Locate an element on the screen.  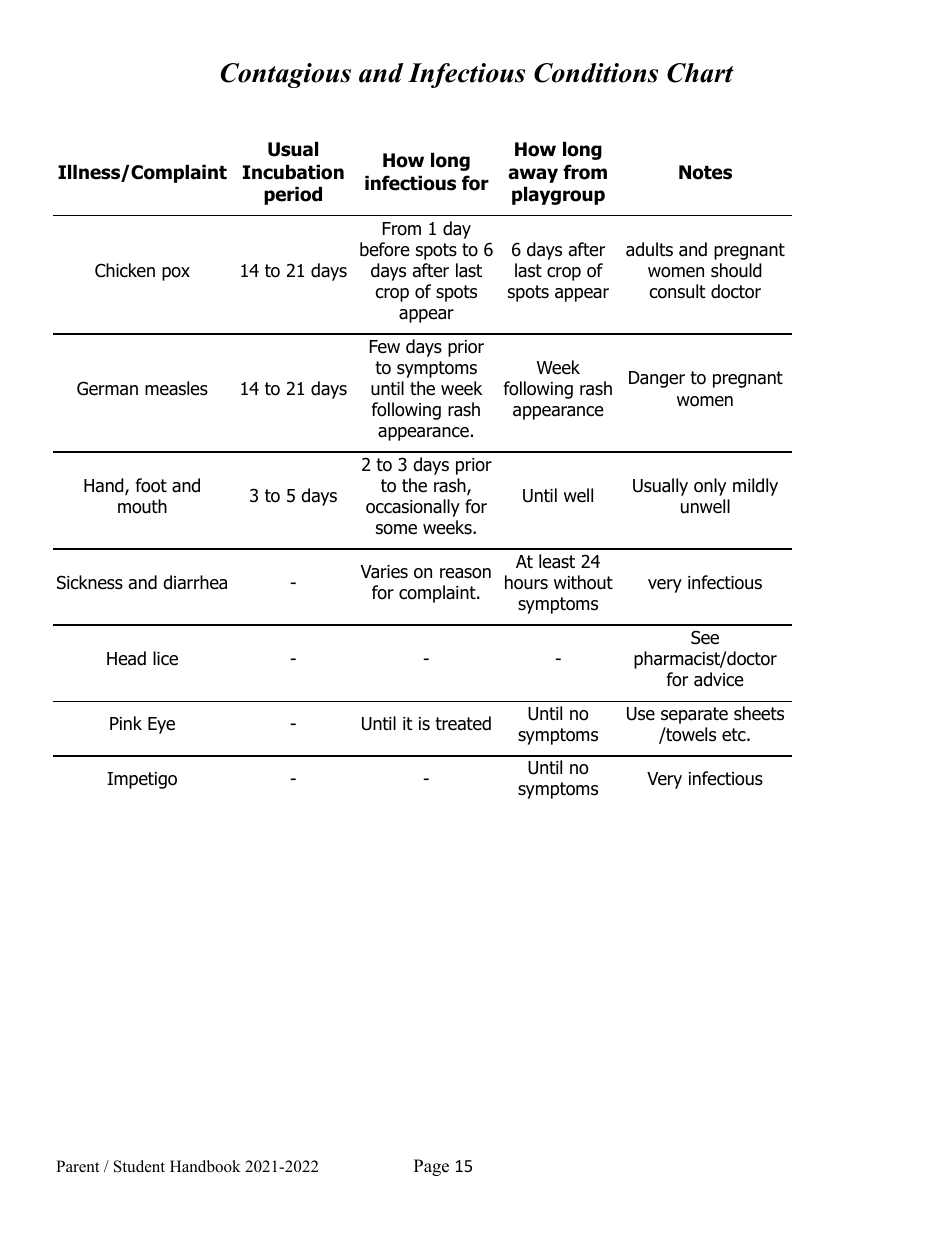
Chart is located at coordinates (700, 73).
